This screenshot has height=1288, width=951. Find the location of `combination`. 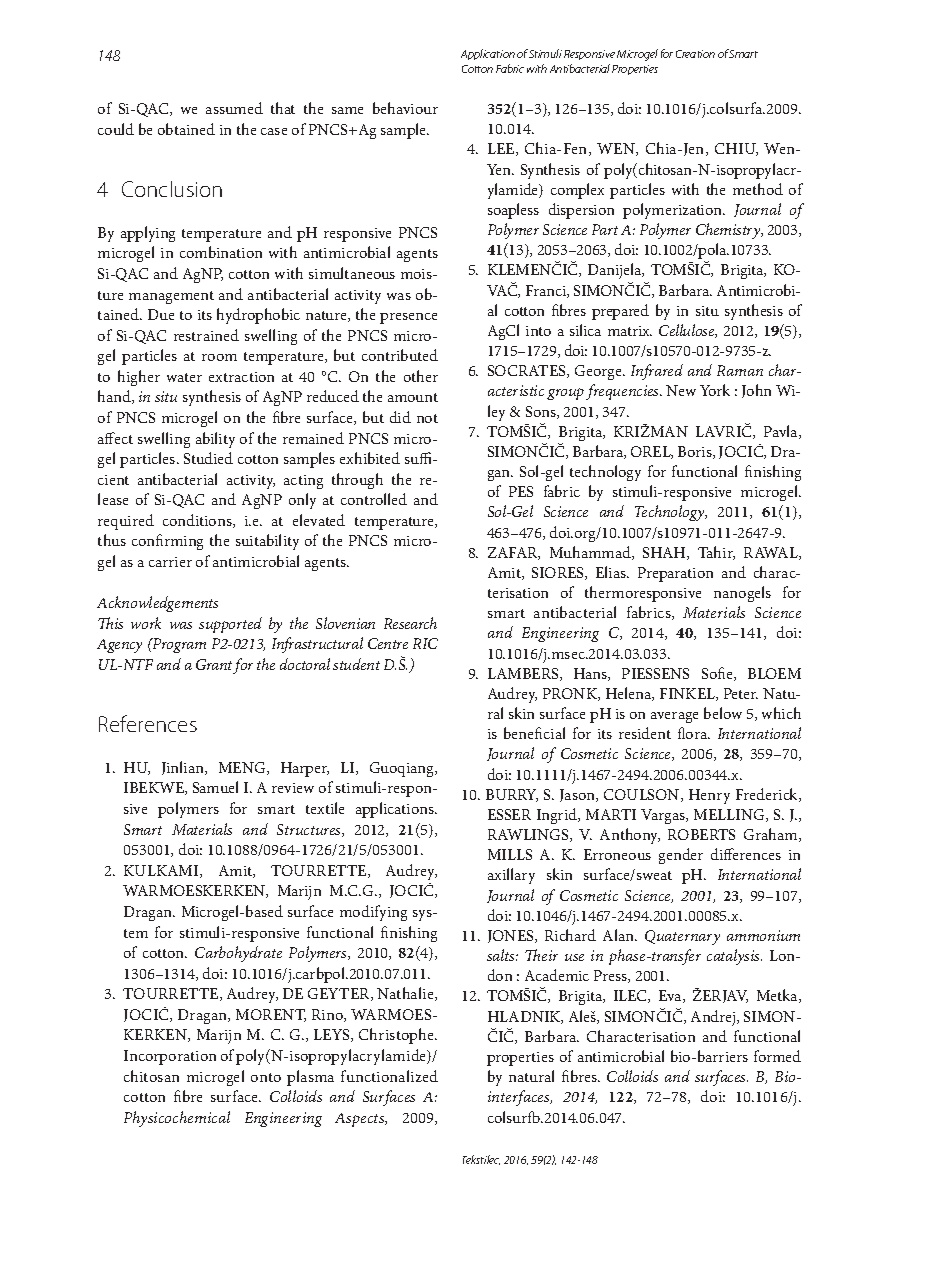

combination is located at coordinates (221, 252).
